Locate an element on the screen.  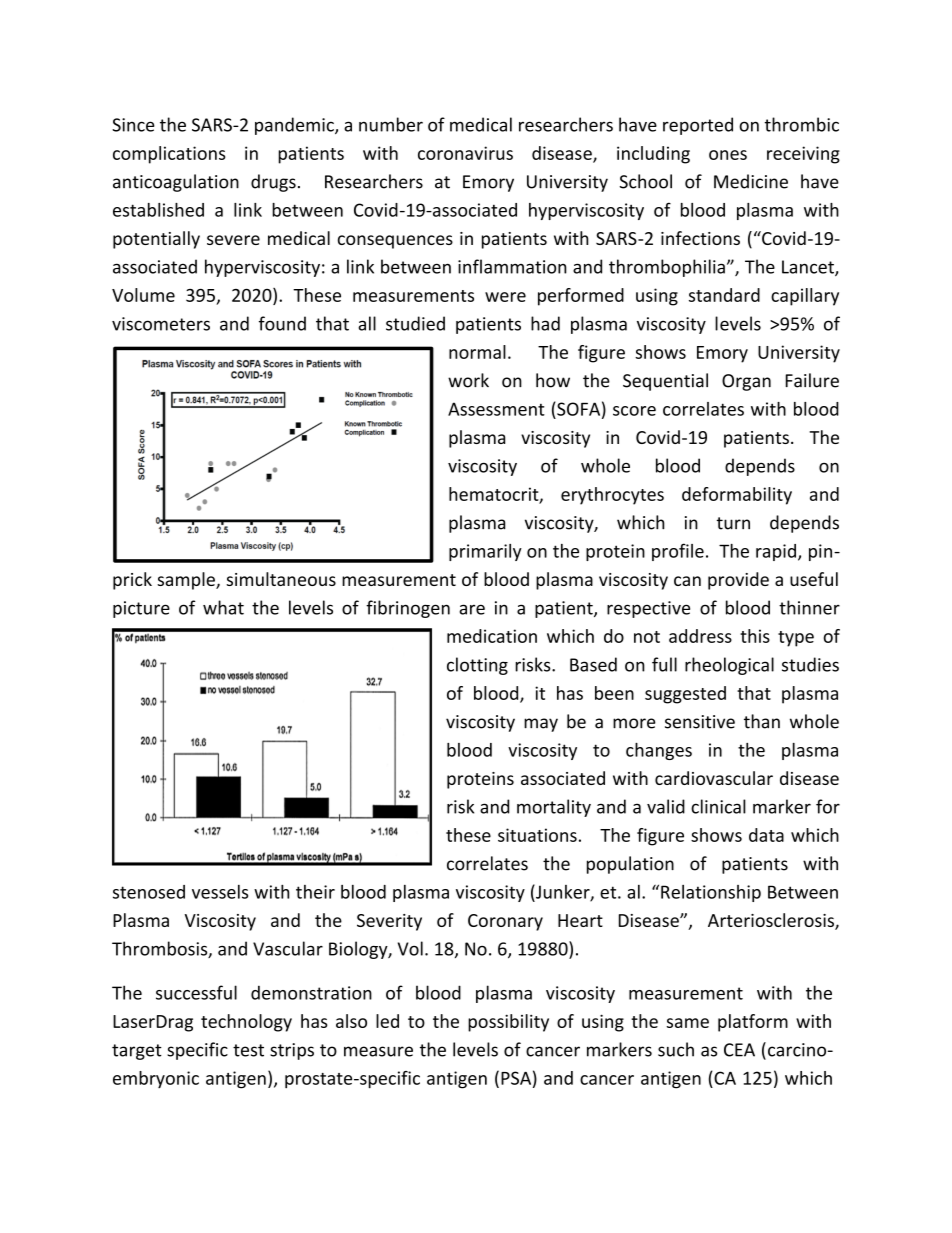
platform is located at coordinates (753, 1023).
